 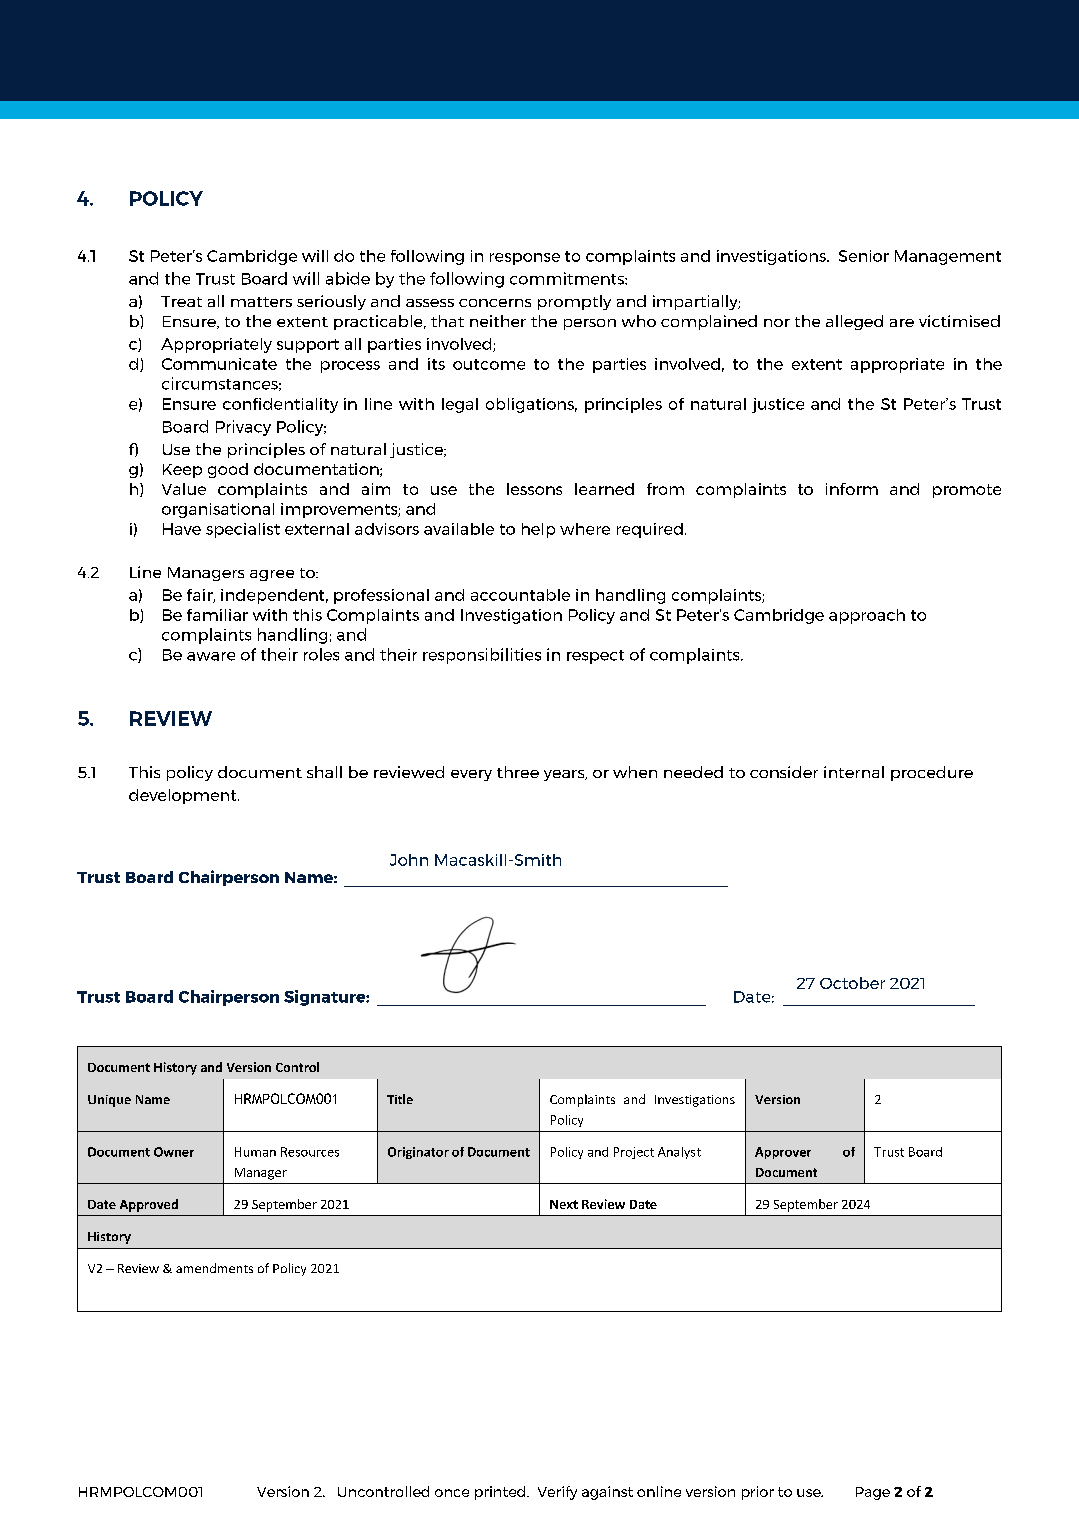 What do you see at coordinates (214, 1268) in the screenshot?
I see `amendments` at bounding box center [214, 1268].
